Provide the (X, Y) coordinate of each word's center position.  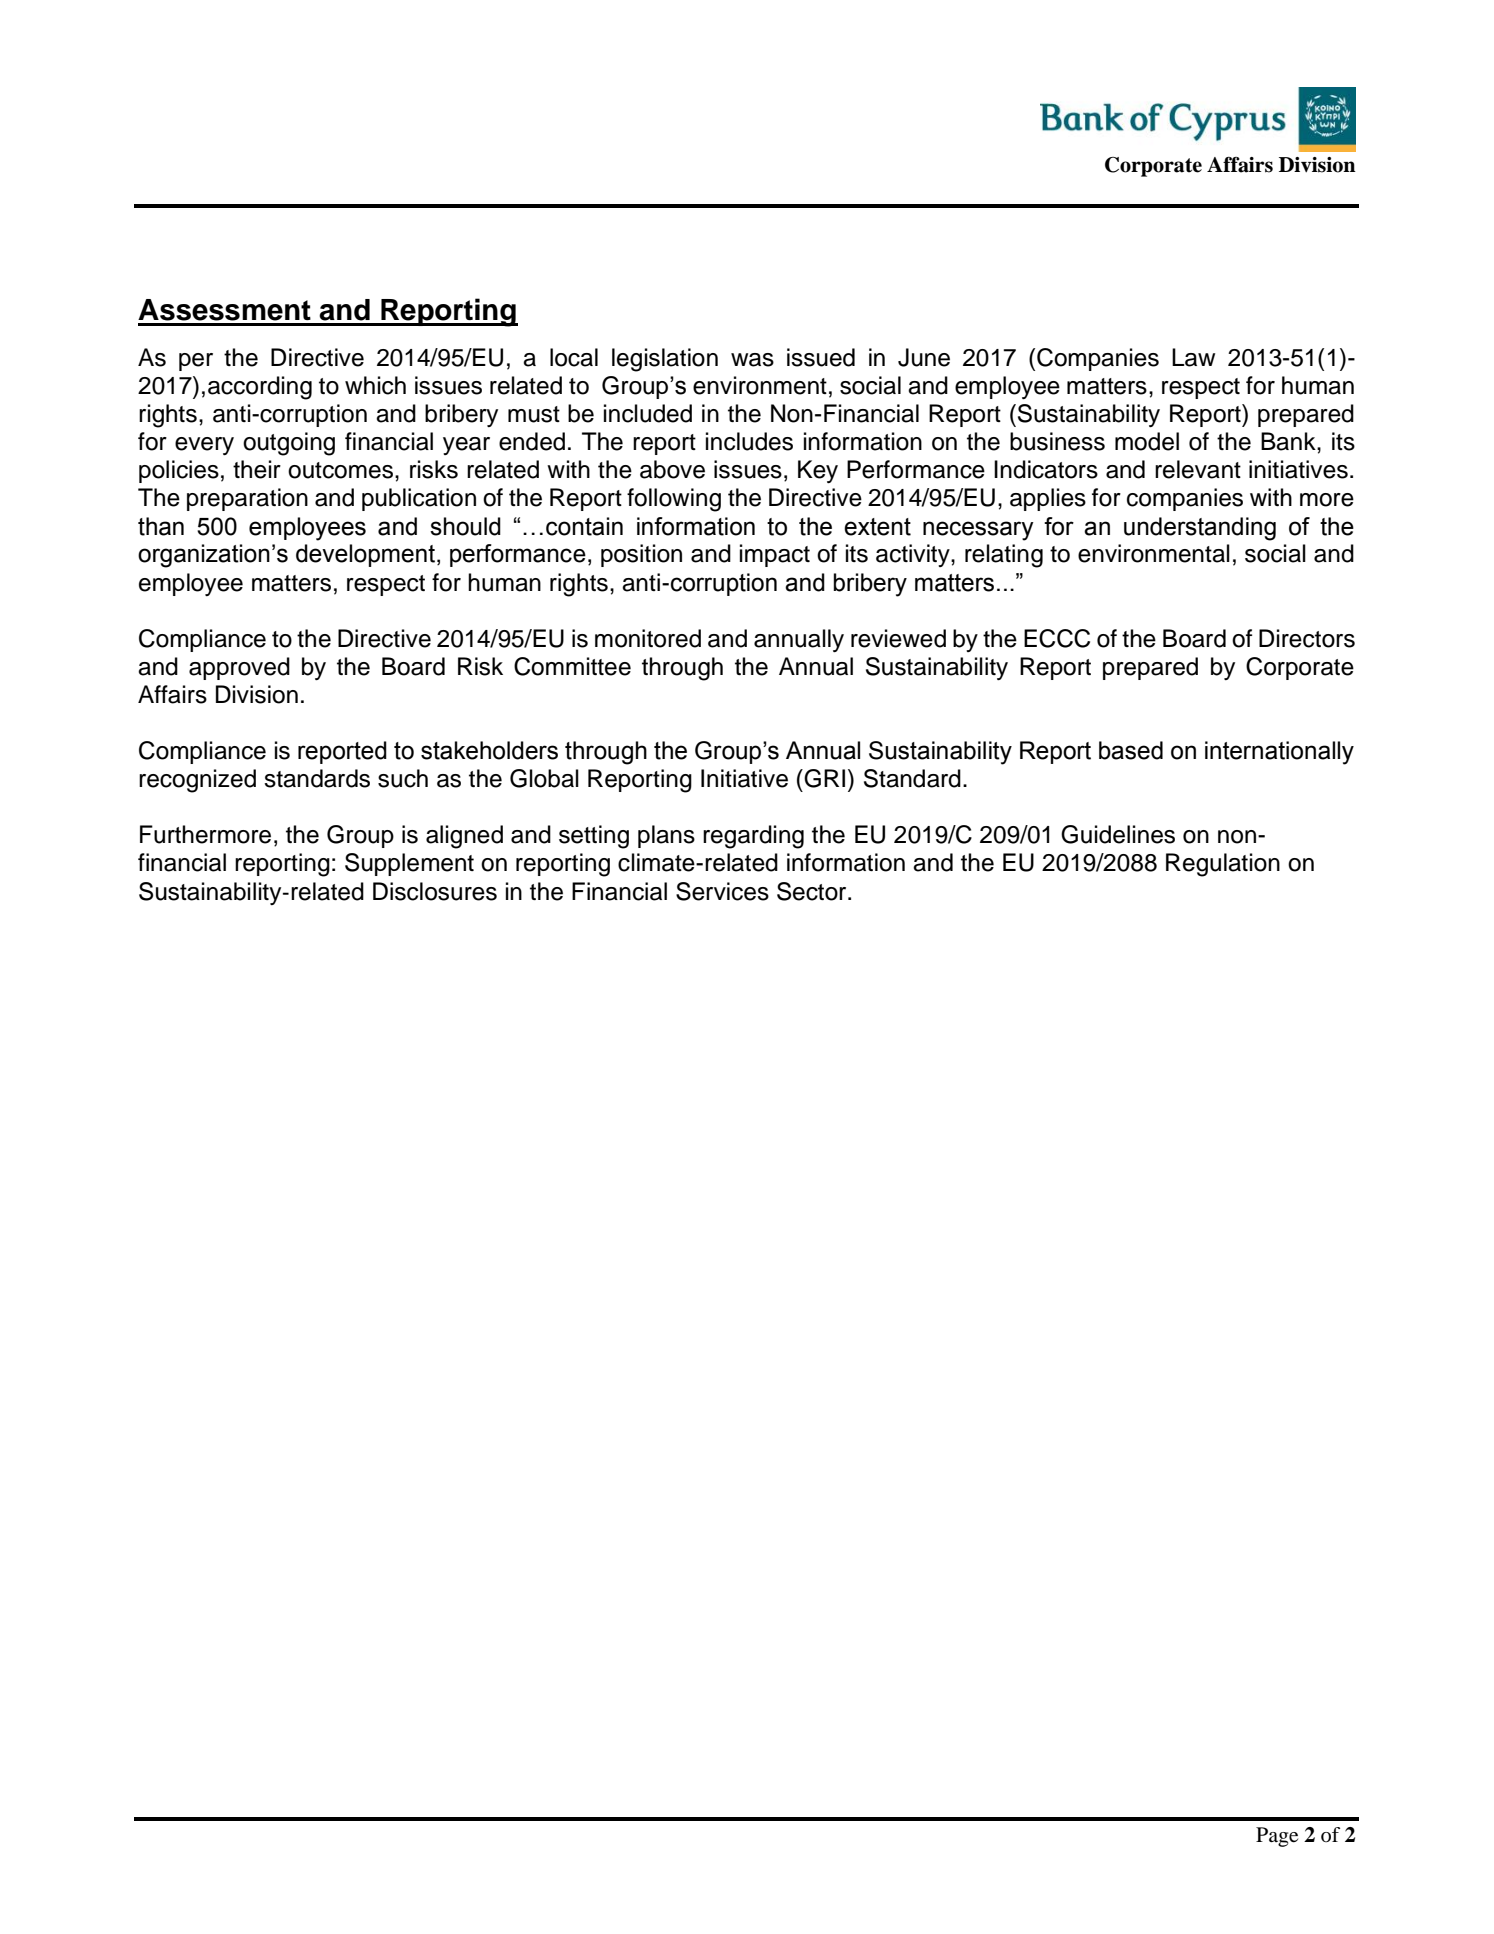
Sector (813, 891)
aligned (464, 837)
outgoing (289, 444)
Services (722, 891)
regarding (753, 837)
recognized (197, 781)
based (1131, 750)
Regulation (1223, 865)
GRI (823, 778)
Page (1277, 1837)
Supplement (409, 864)
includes (749, 441)
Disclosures (435, 891)
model (1147, 441)
